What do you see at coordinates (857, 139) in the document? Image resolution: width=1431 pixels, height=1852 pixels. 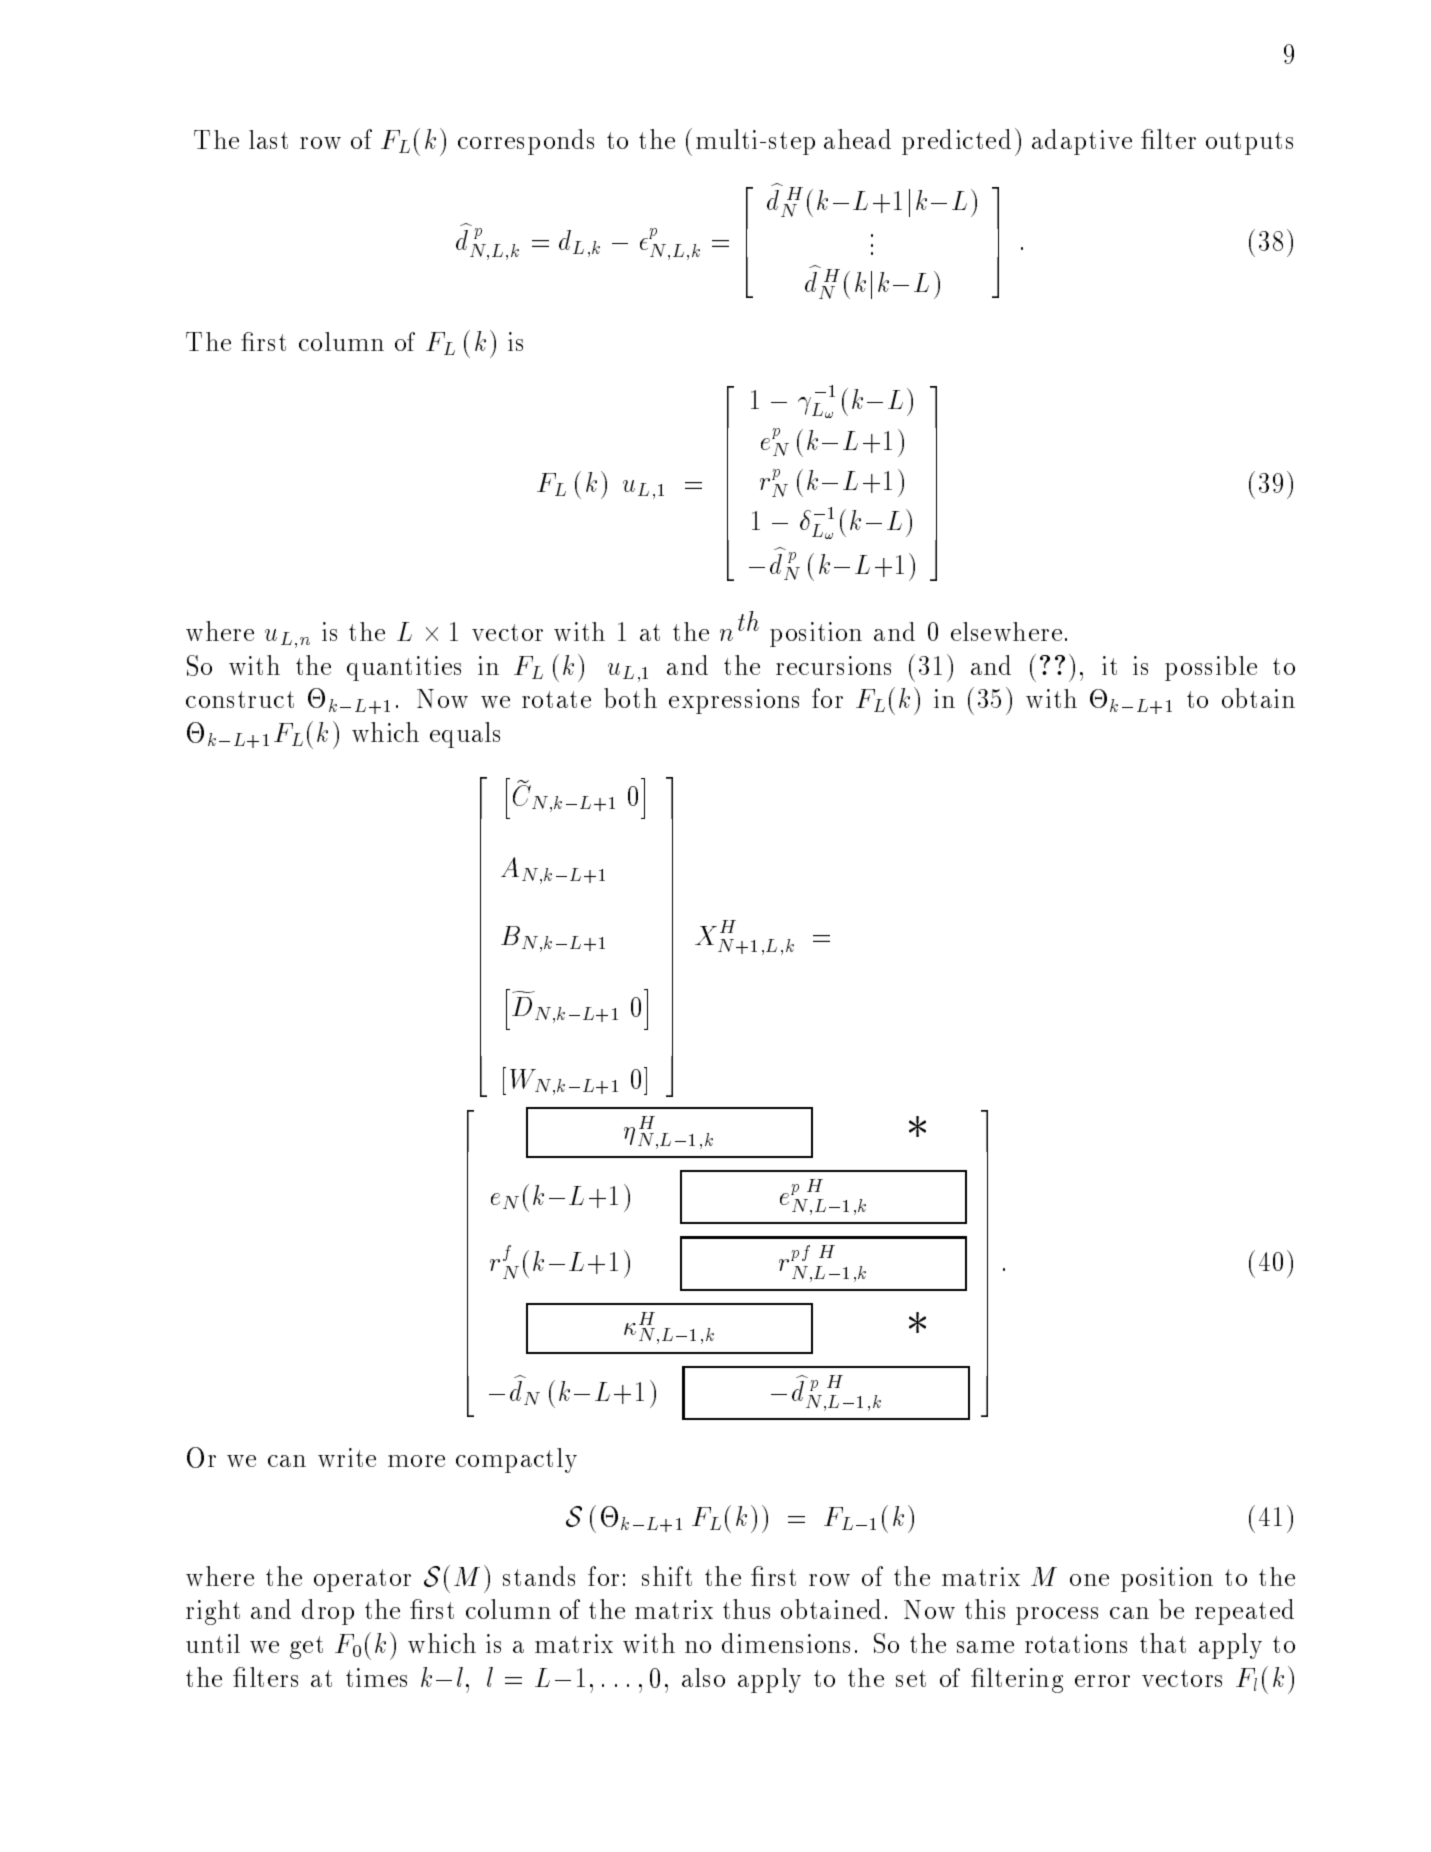 I see `ahead` at bounding box center [857, 139].
